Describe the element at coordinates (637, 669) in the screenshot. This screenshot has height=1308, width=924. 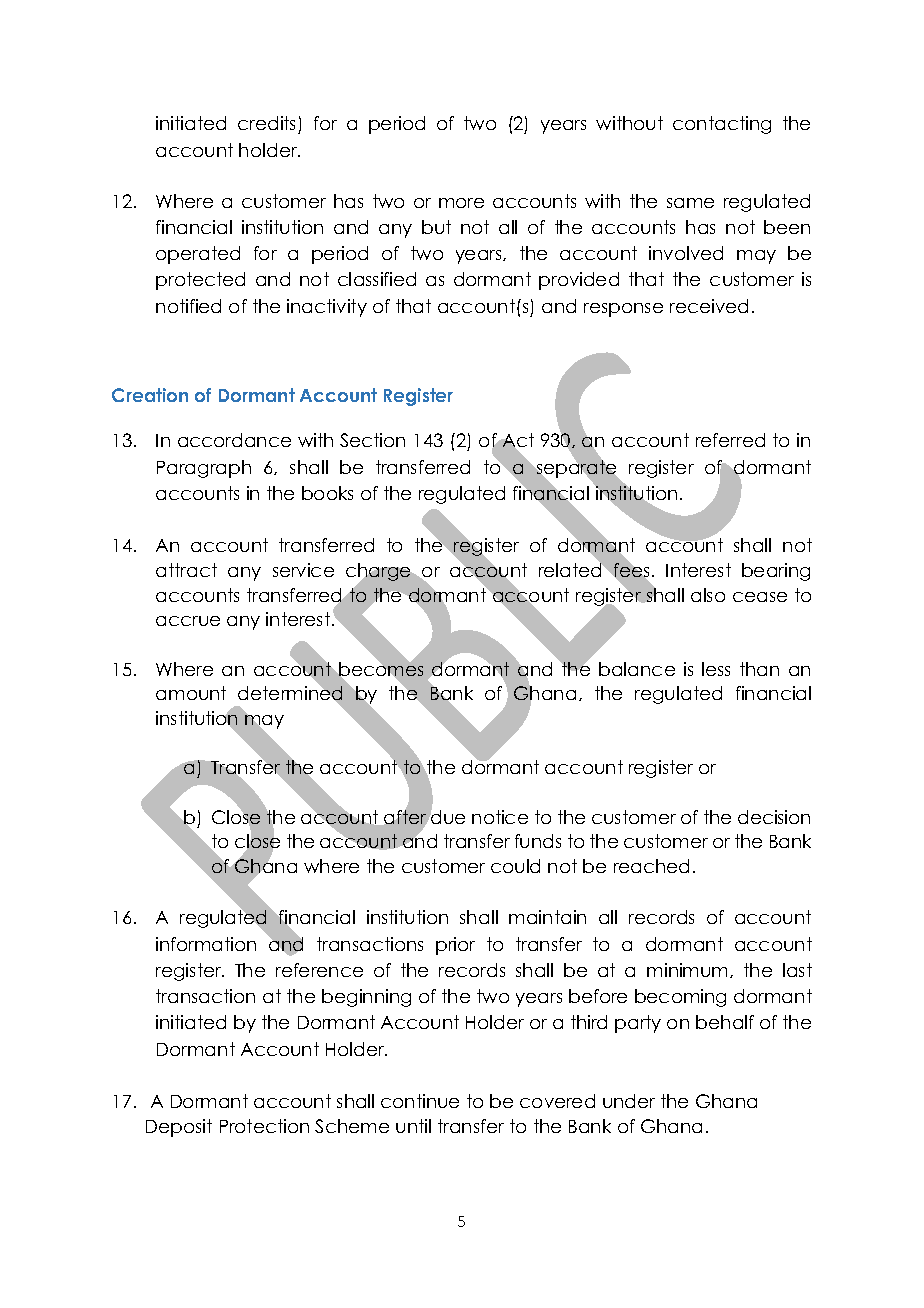
I see `balance` at that location.
